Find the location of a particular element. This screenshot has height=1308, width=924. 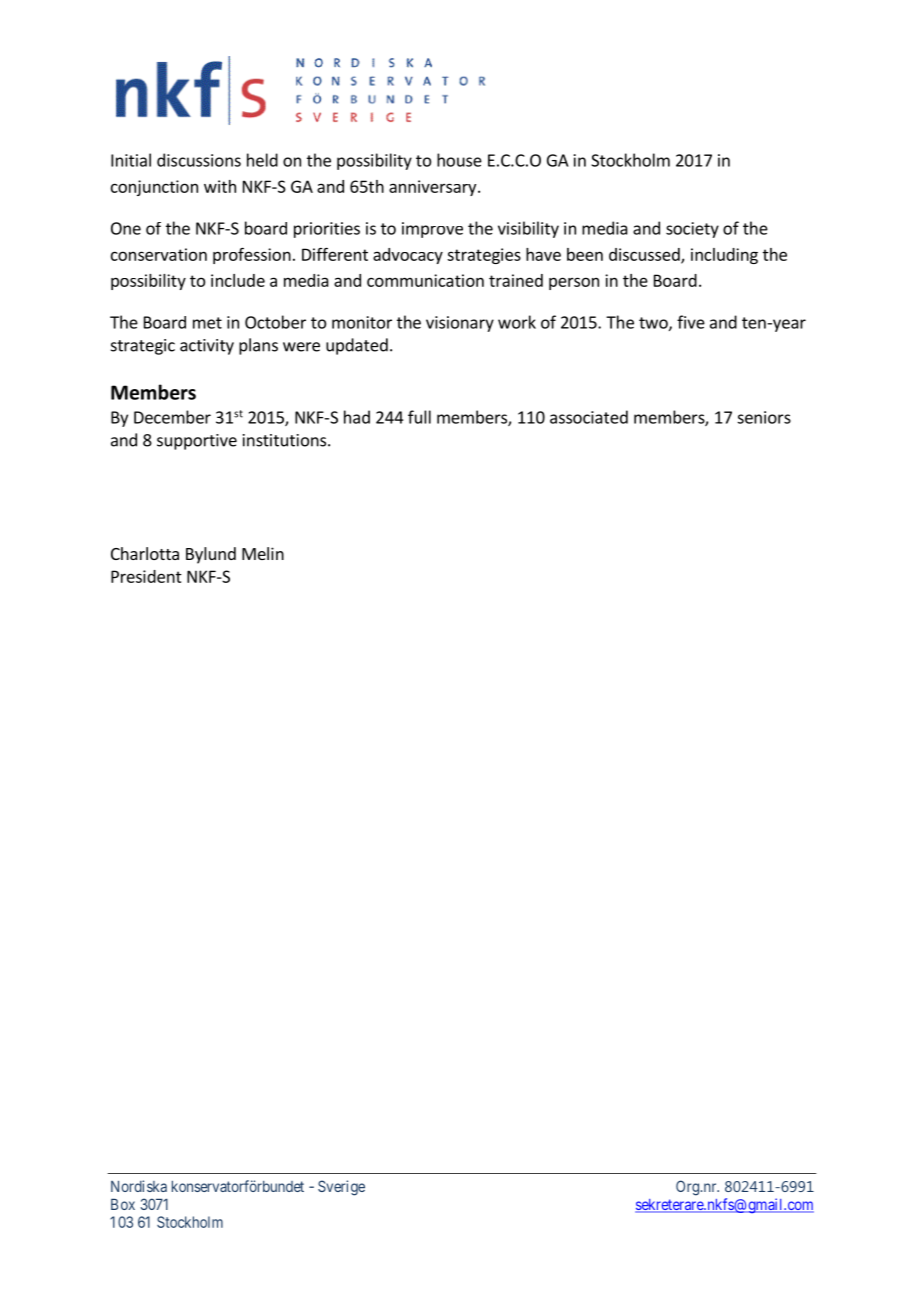

anniversary is located at coordinates (434, 188).
